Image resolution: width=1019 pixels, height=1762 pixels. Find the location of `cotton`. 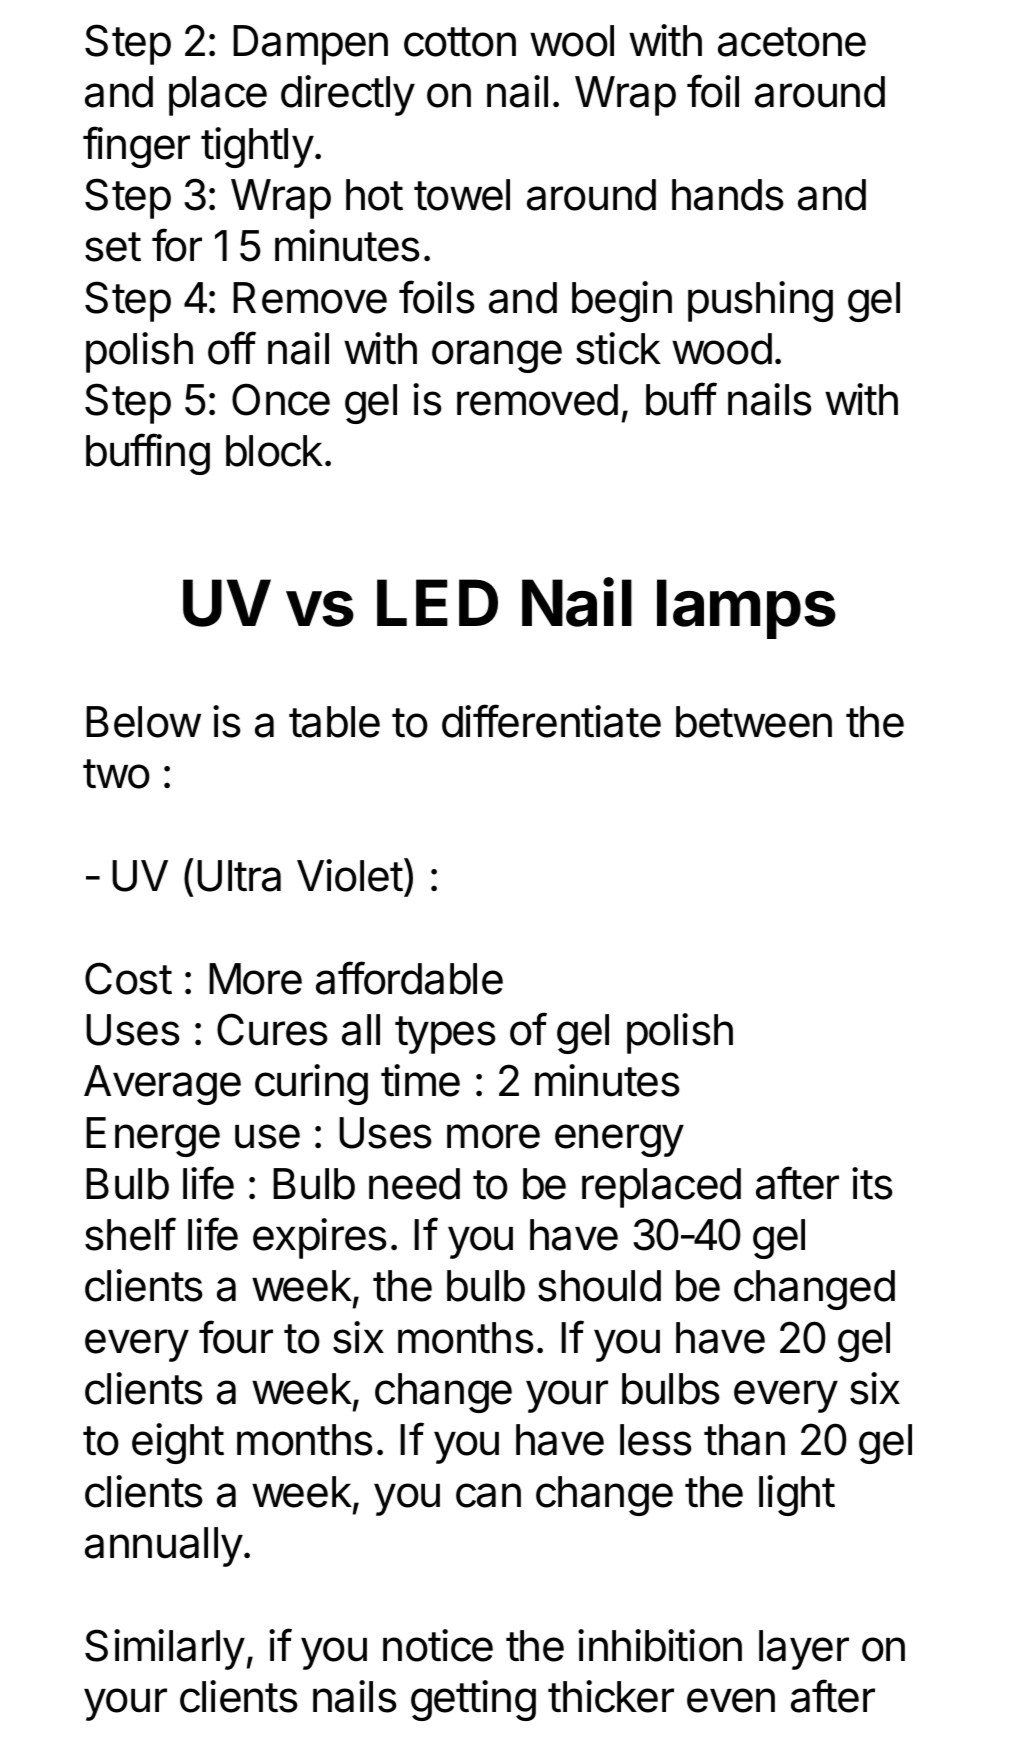

cotton is located at coordinates (460, 42).
